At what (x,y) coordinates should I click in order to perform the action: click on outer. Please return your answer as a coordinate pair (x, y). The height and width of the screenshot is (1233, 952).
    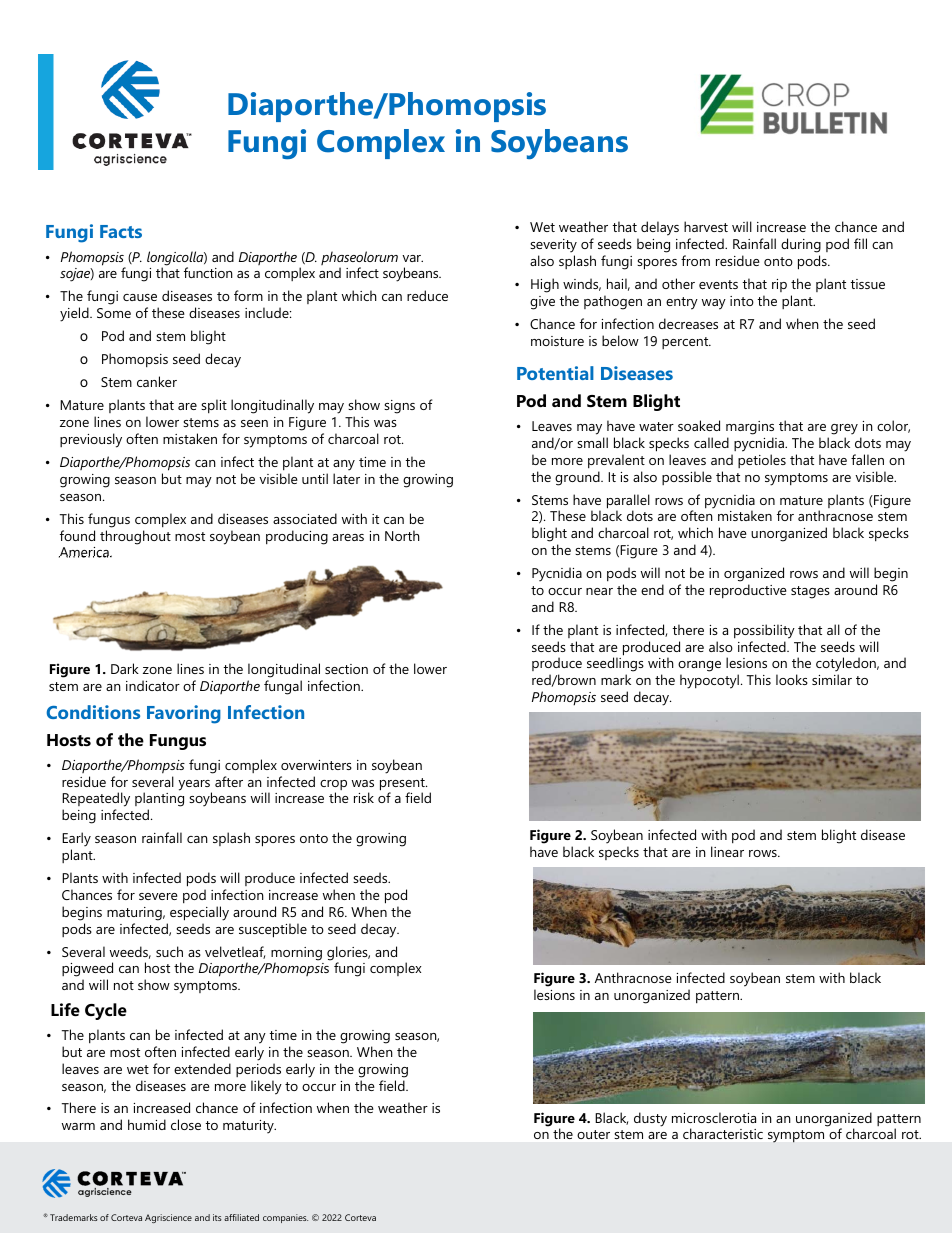
    Looking at the image, I should click on (593, 1134).
